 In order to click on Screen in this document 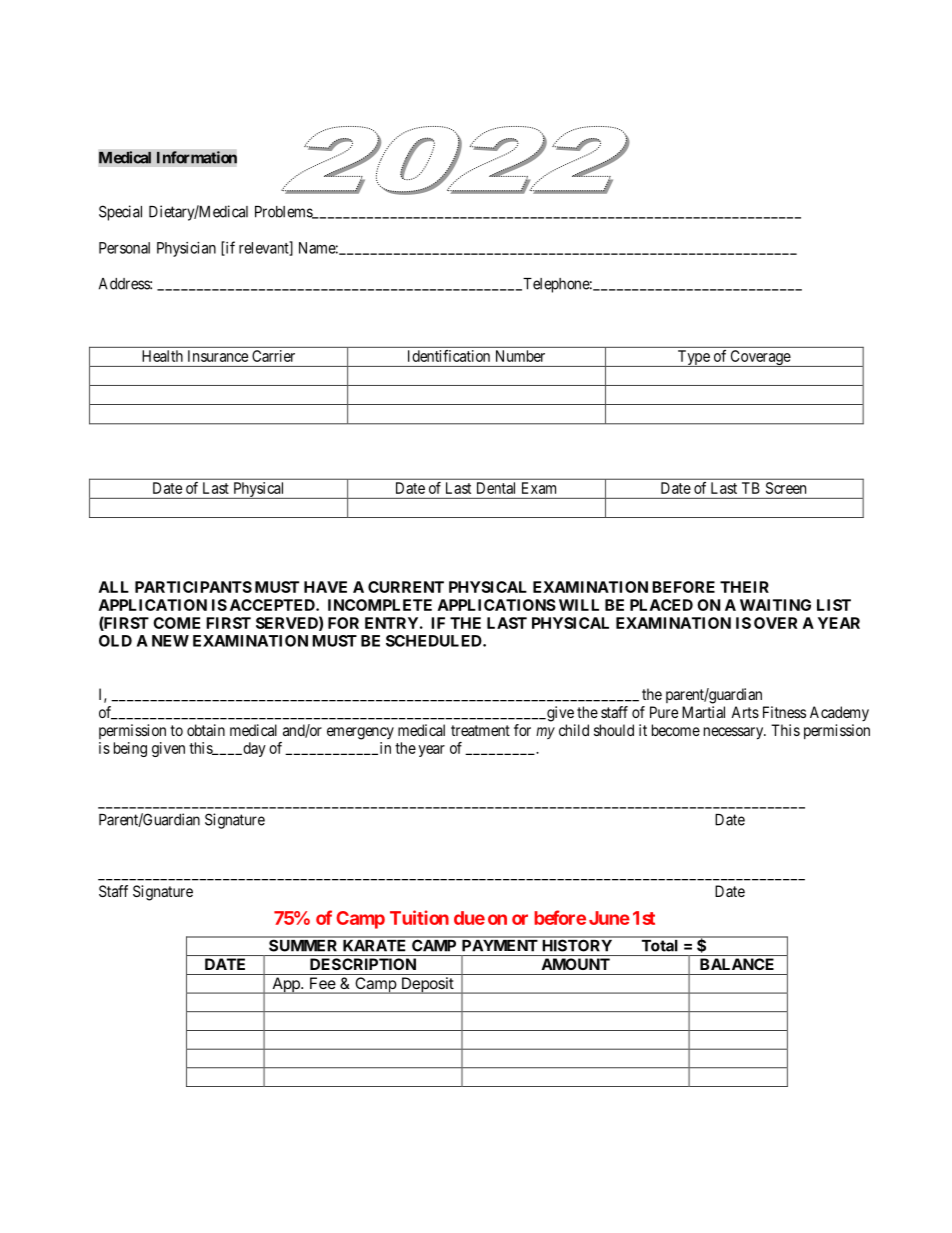, I will do `click(786, 488)`.
